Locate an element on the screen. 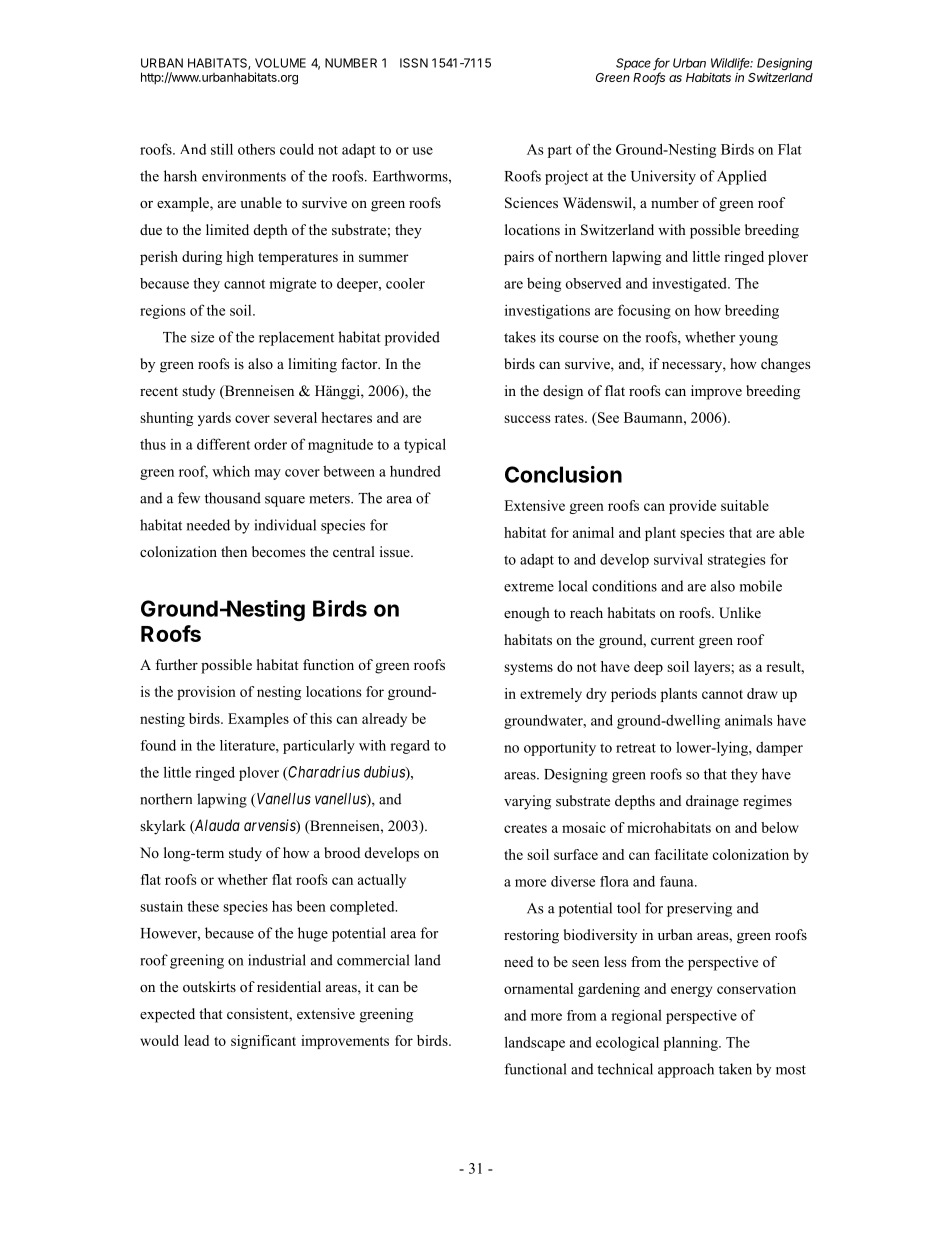 Image resolution: width=952 pixels, height=1233 pixels. ISSN is located at coordinates (414, 63).
